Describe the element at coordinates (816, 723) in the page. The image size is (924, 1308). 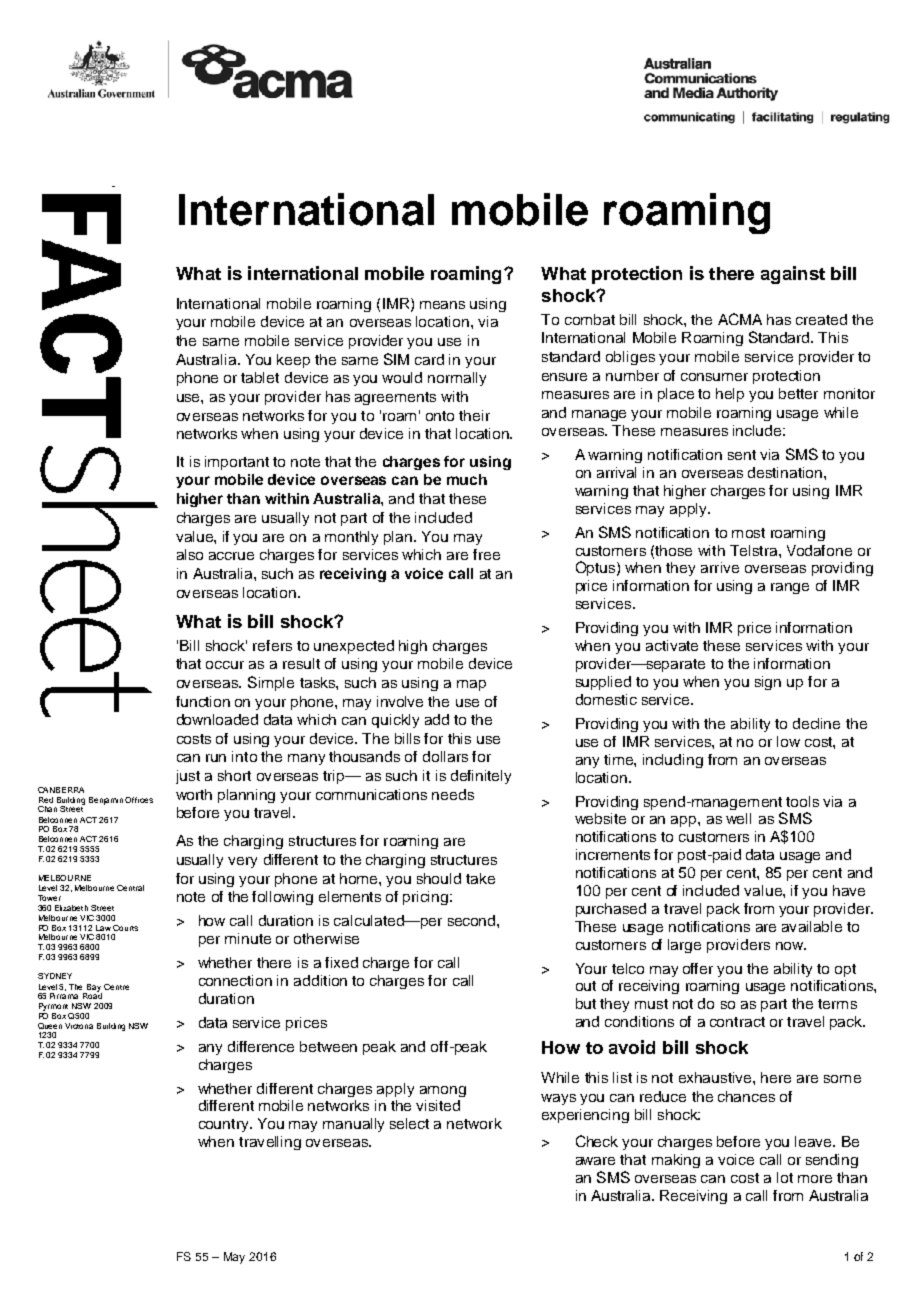
I see `decline` at that location.
